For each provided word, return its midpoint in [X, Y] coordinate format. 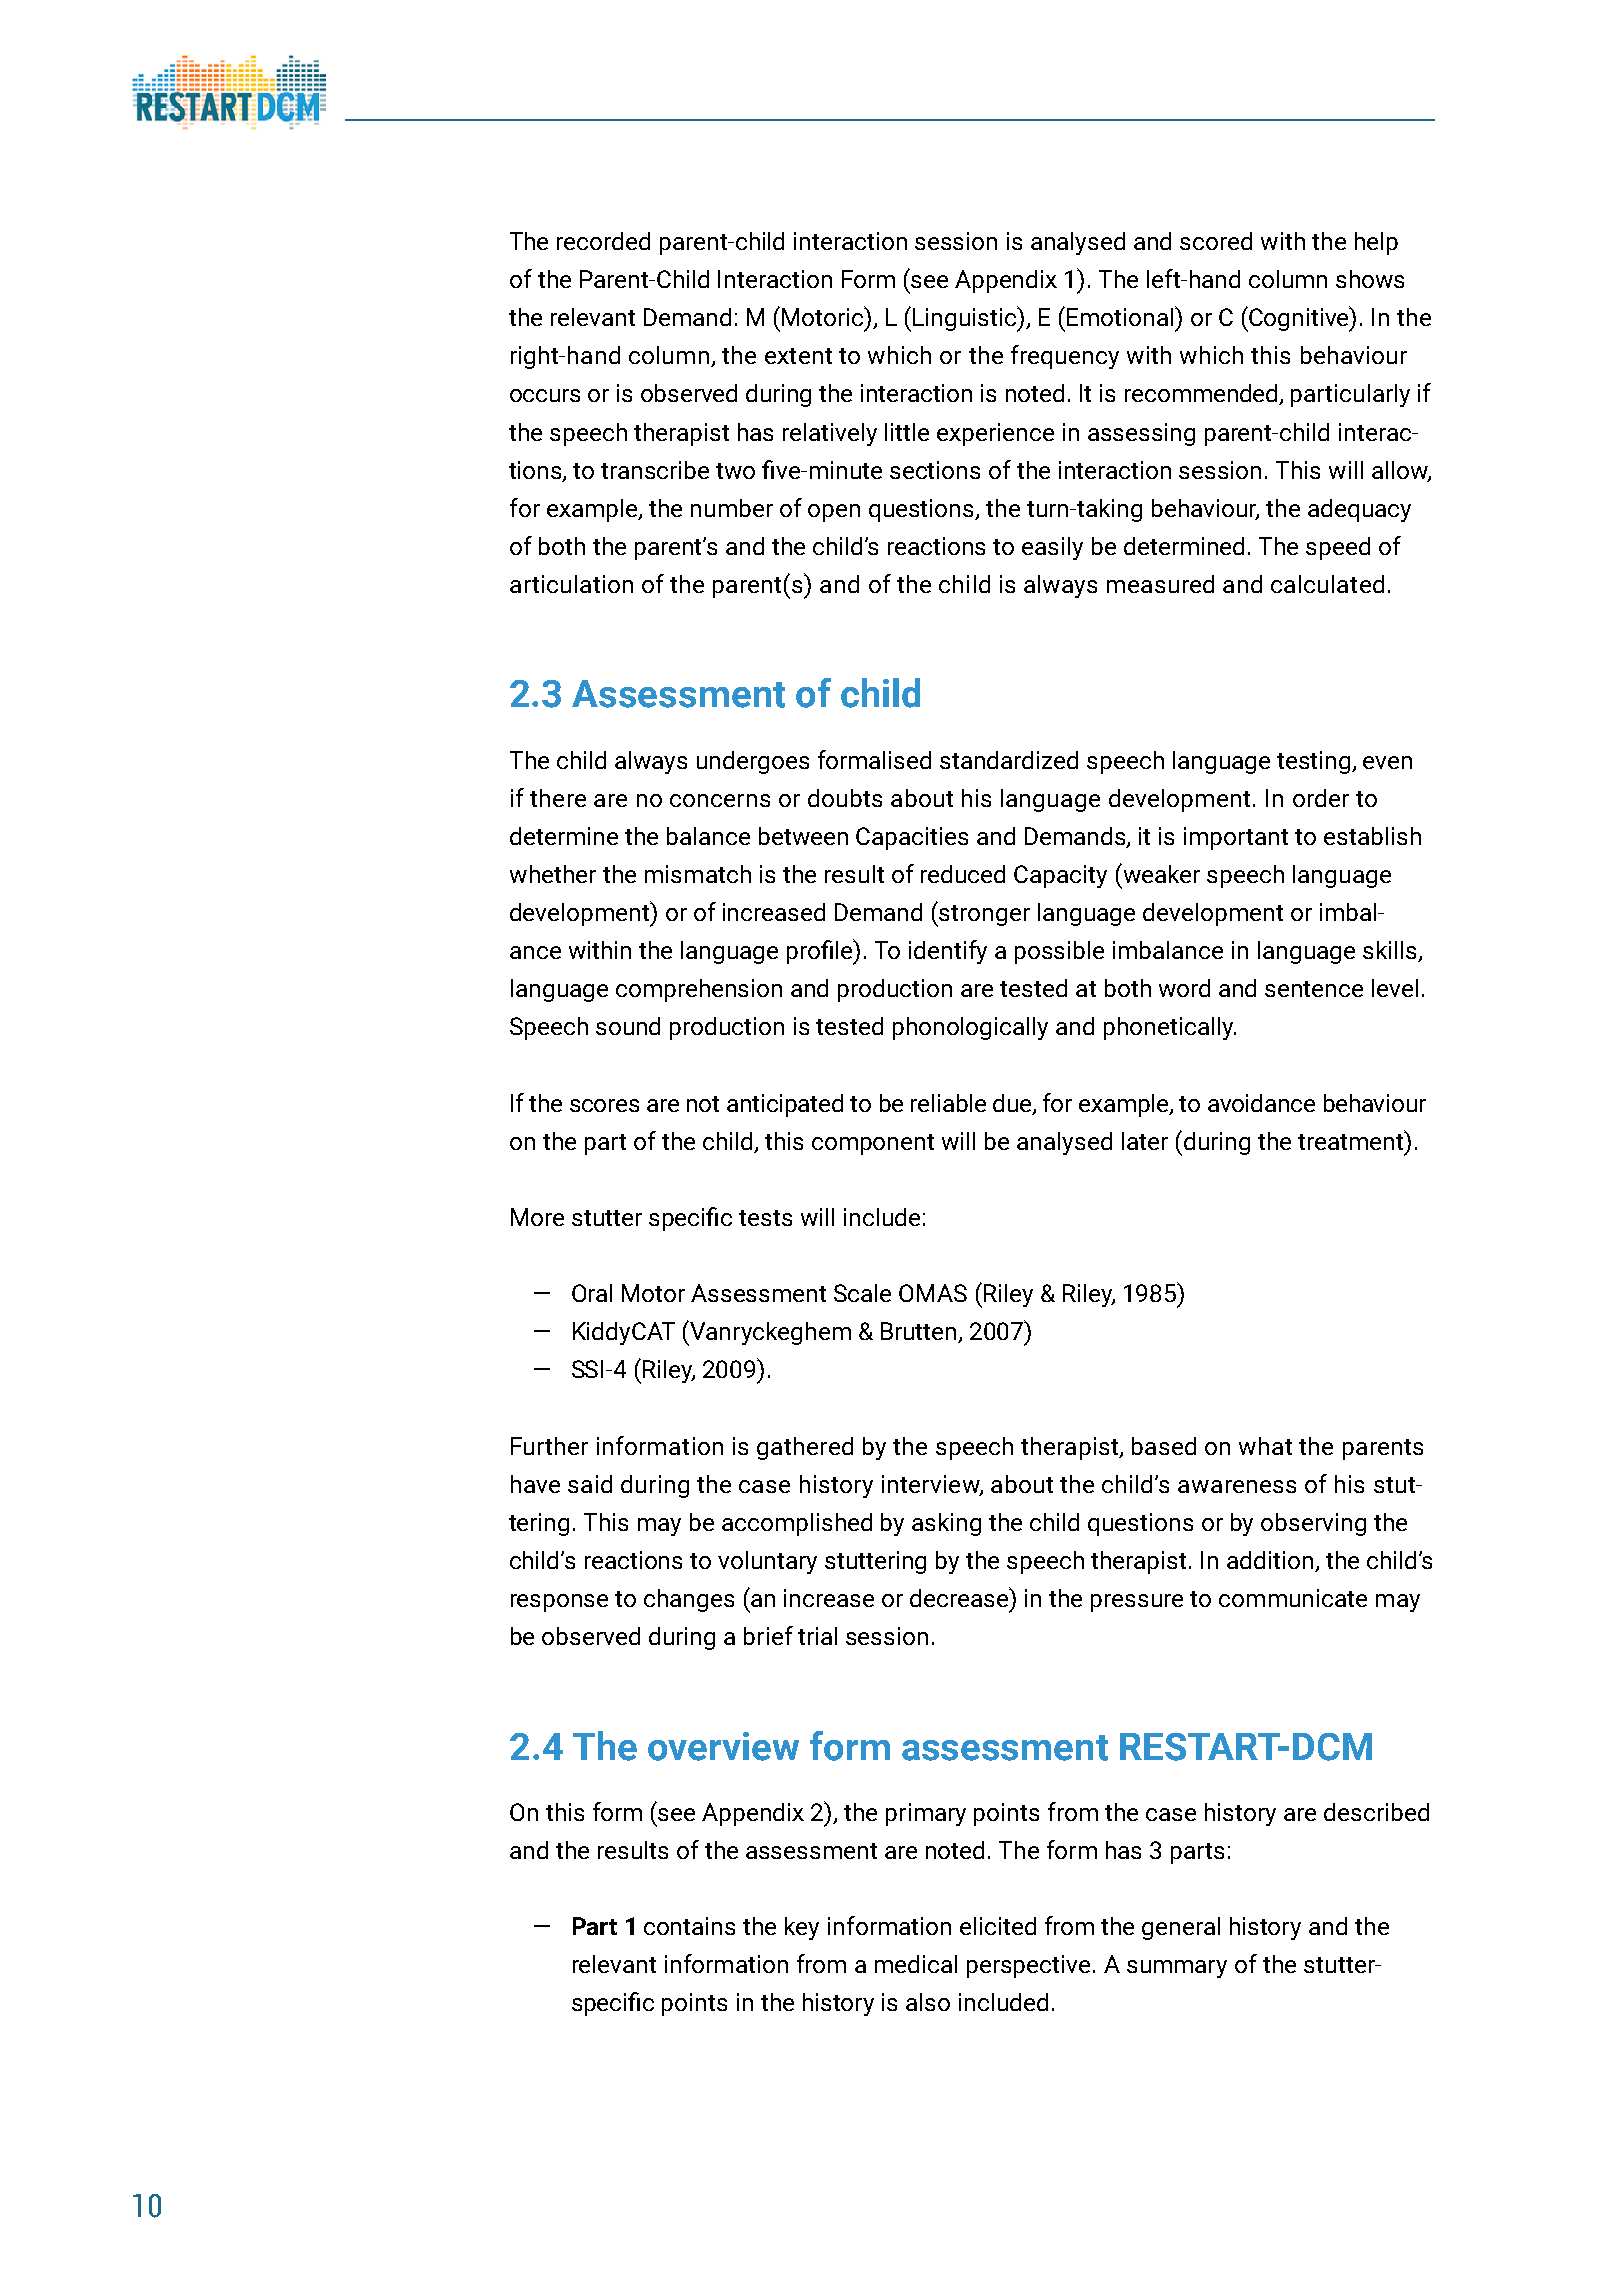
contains [689, 1926]
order [1321, 798]
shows [1370, 279]
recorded [603, 241]
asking [946, 1524]
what [1265, 1446]
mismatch [698, 874]
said [590, 1484]
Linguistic [966, 319]
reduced [963, 874]
